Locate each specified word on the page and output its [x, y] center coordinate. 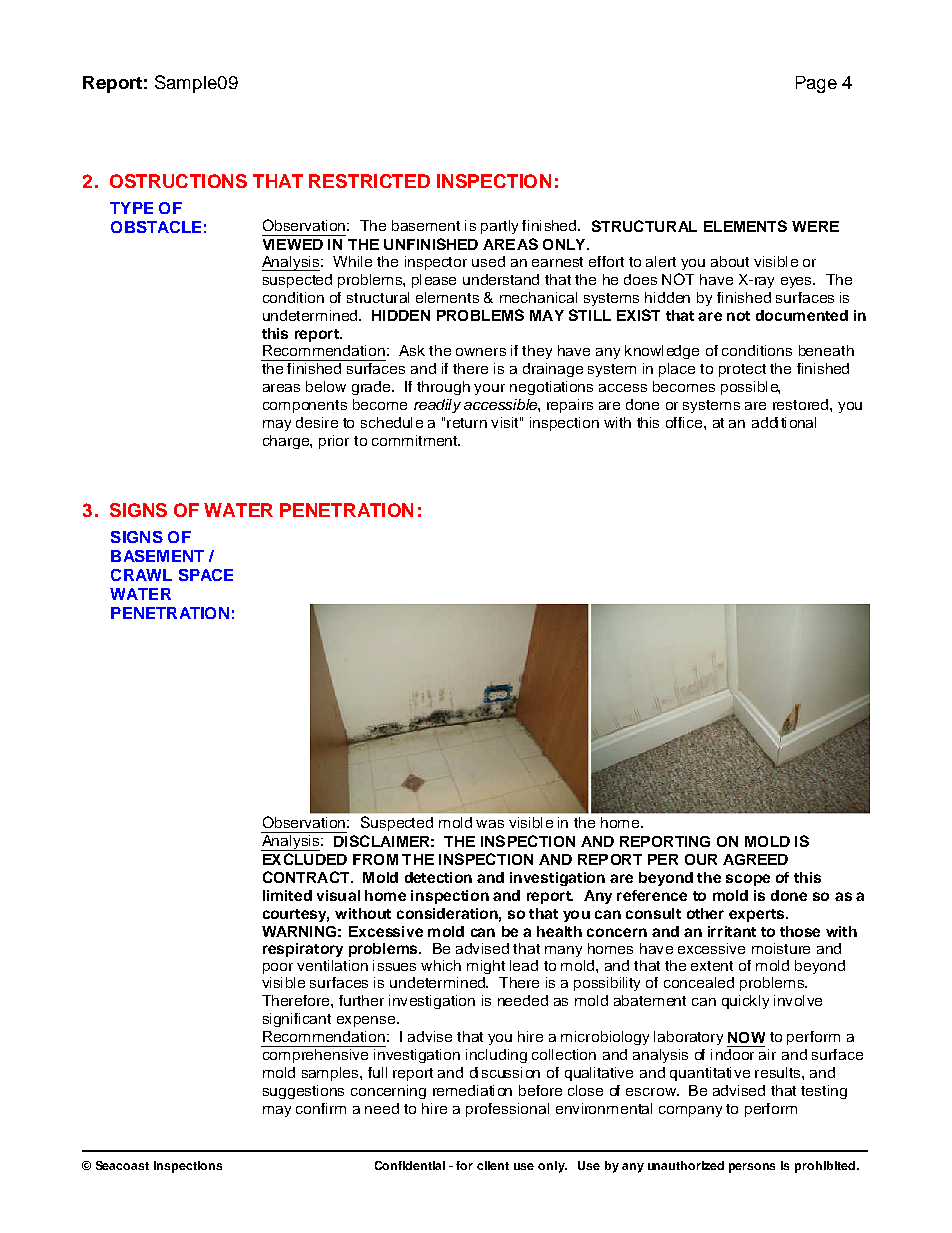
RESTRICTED [369, 181]
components [305, 406]
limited [287, 895]
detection [438, 877]
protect [742, 370]
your [489, 389]
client [493, 1165]
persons [752, 1168]
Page [816, 84]
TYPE [131, 208]
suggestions [303, 1092]
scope [748, 880]
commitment [415, 440]
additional [784, 422]
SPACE [206, 575]
